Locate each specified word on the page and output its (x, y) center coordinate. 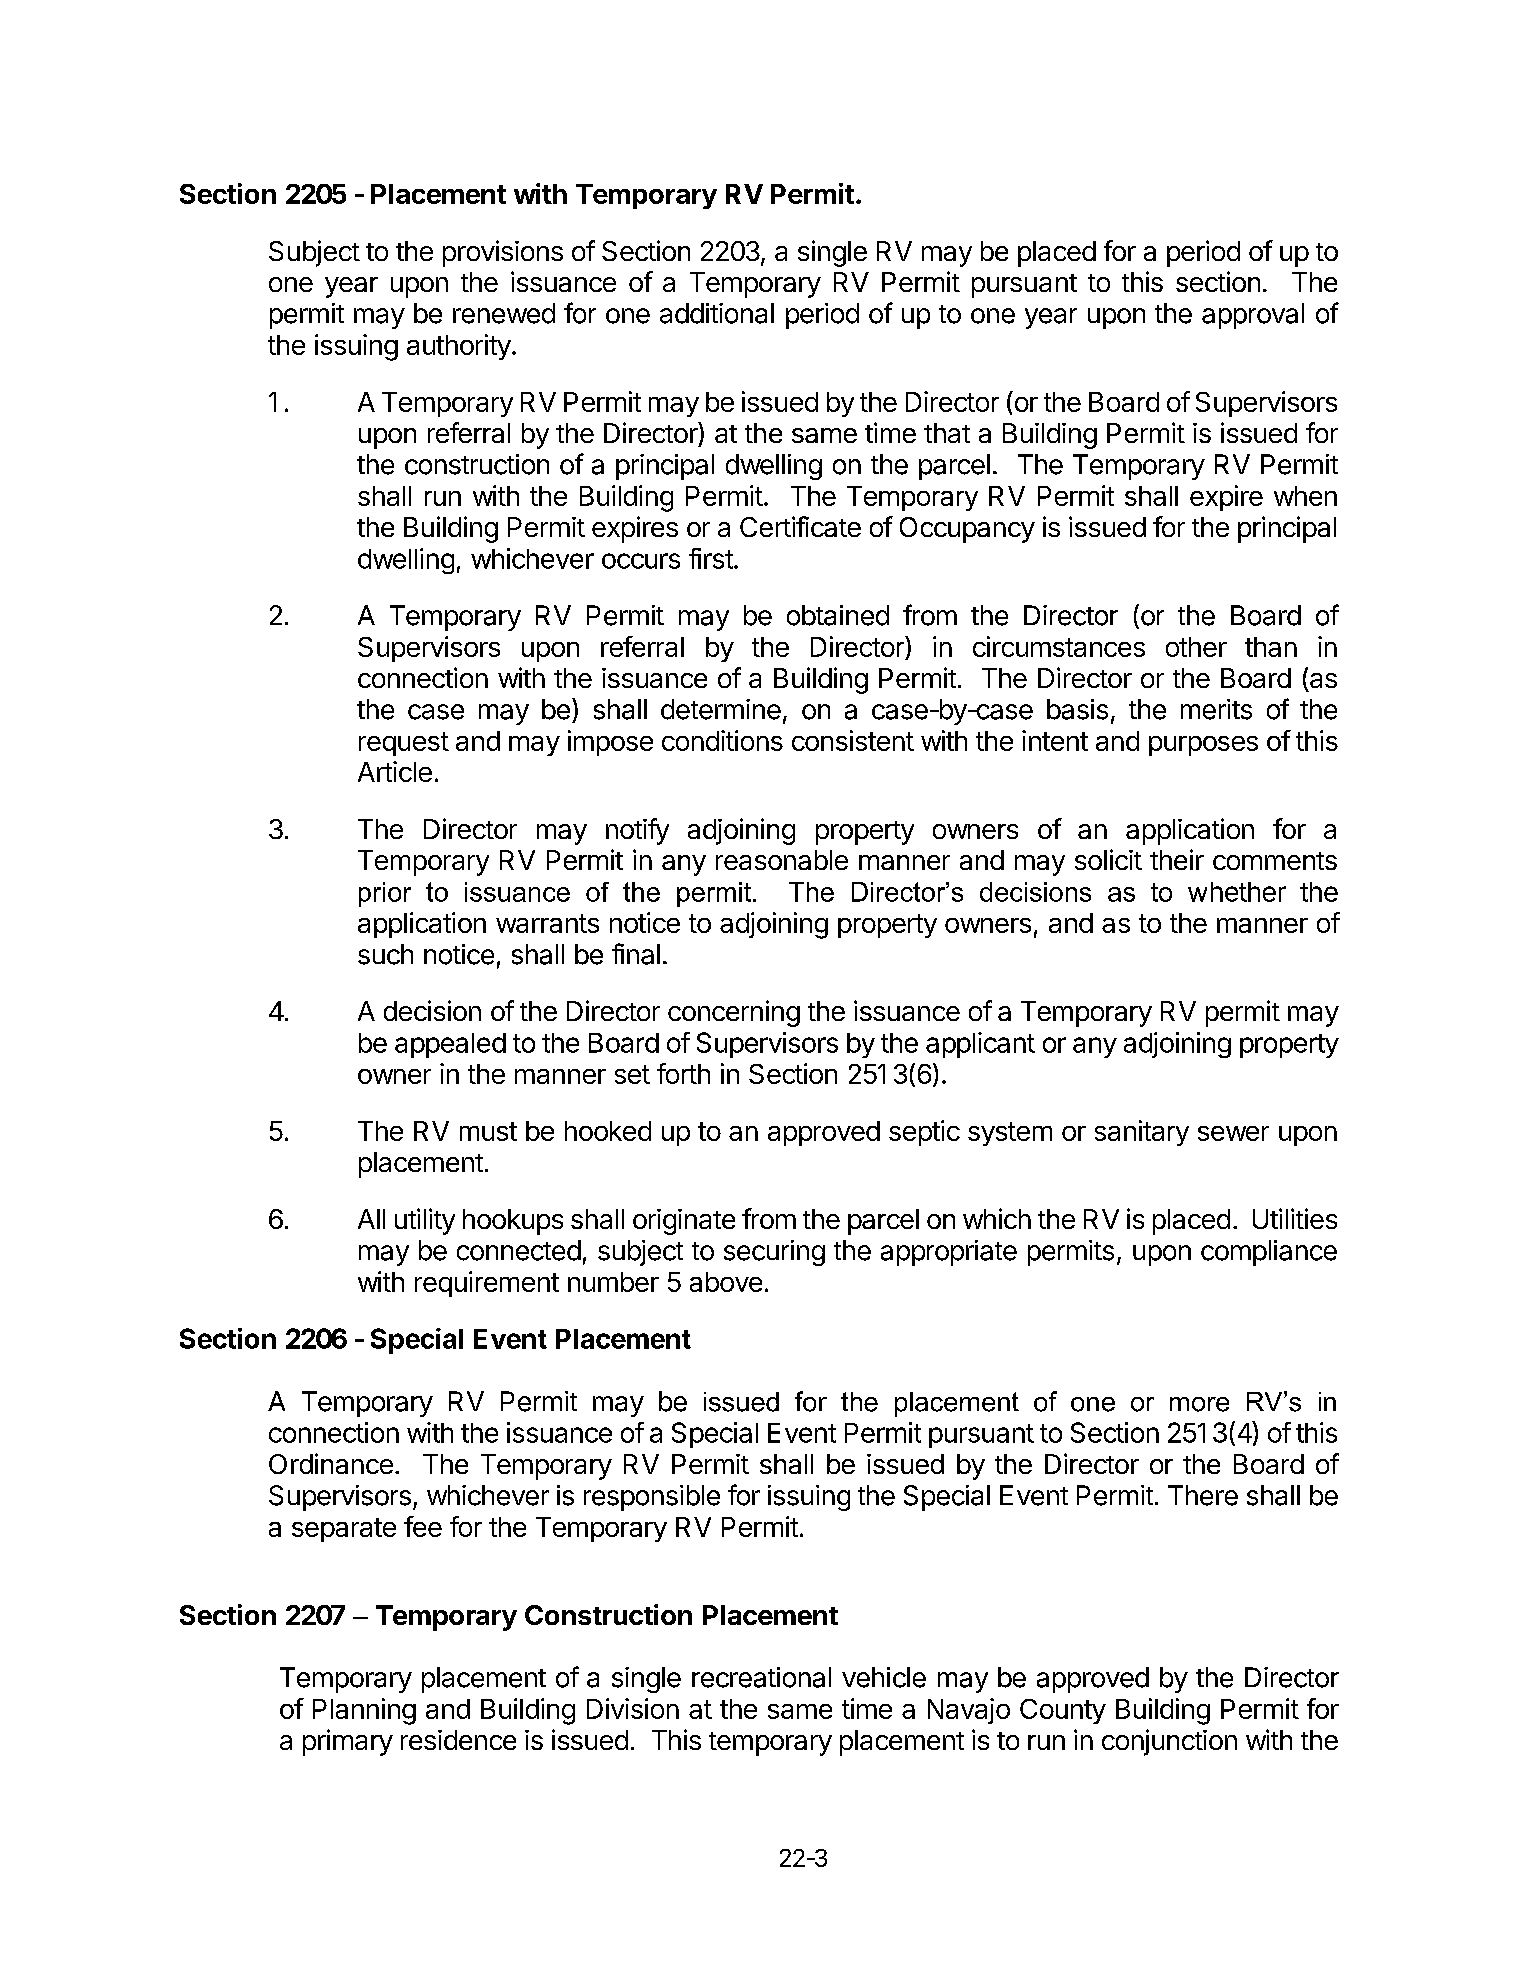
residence (458, 1740)
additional (717, 313)
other (1196, 647)
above (726, 1282)
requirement (487, 1284)
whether (1237, 892)
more (1199, 1404)
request (404, 744)
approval (1253, 316)
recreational (761, 1677)
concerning (734, 1013)
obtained (838, 615)
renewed (504, 313)
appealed (450, 1045)
